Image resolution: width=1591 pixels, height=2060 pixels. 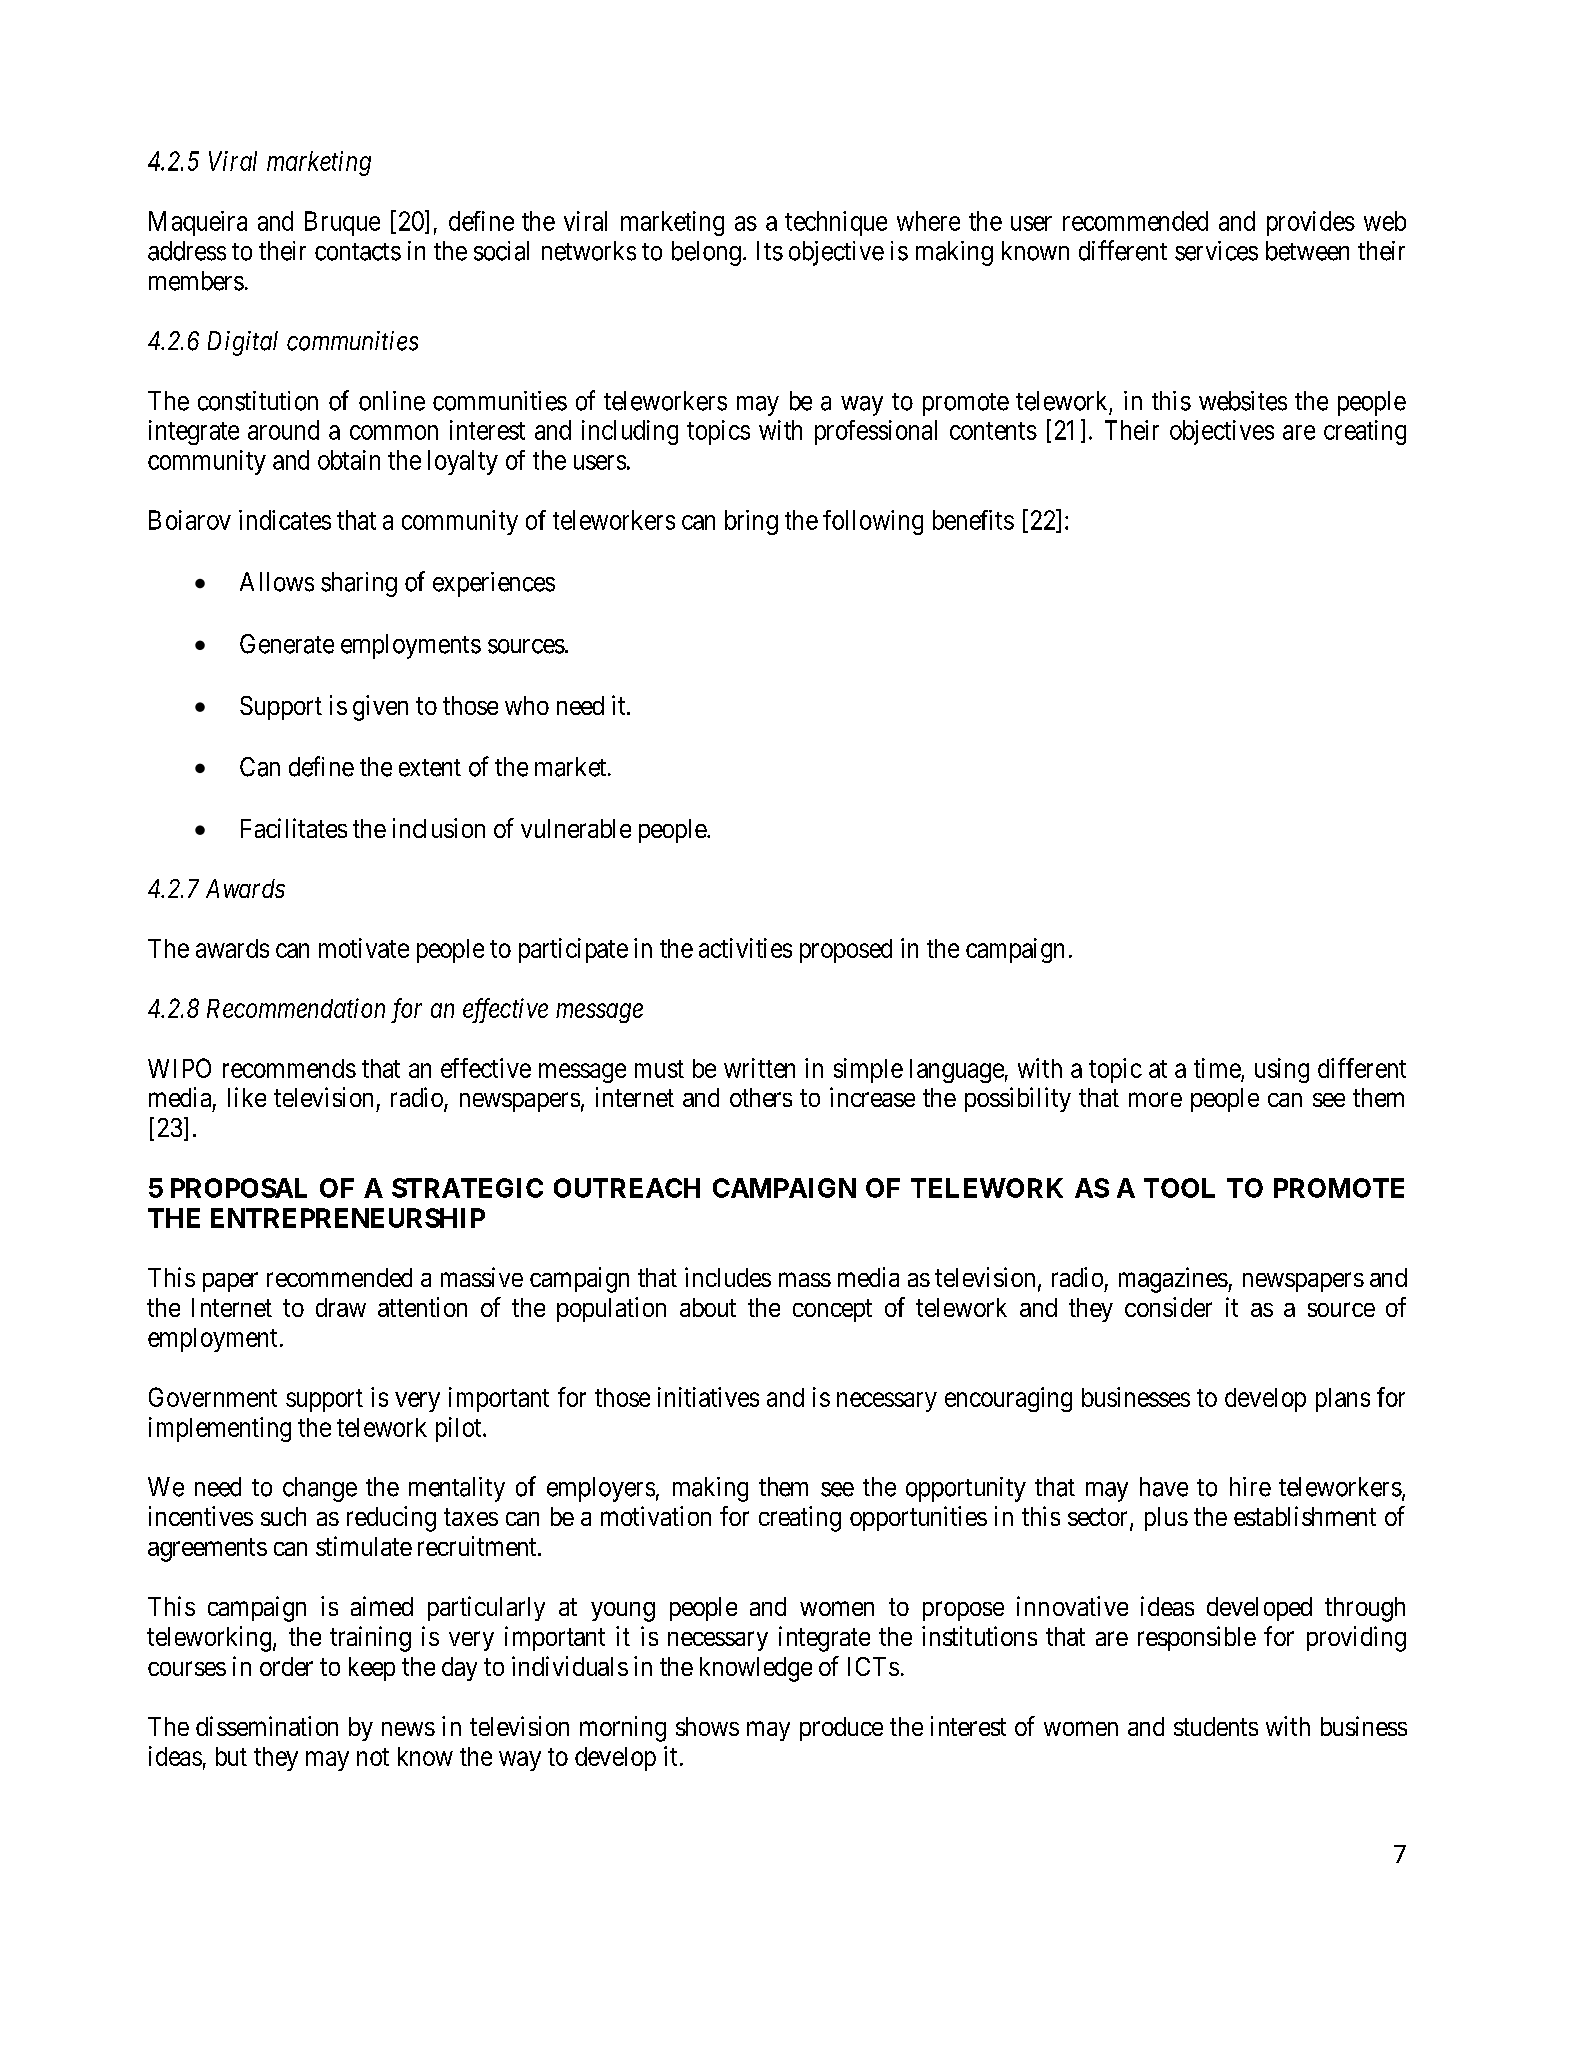 What do you see at coordinates (1243, 401) in the document?
I see `websites` at bounding box center [1243, 401].
